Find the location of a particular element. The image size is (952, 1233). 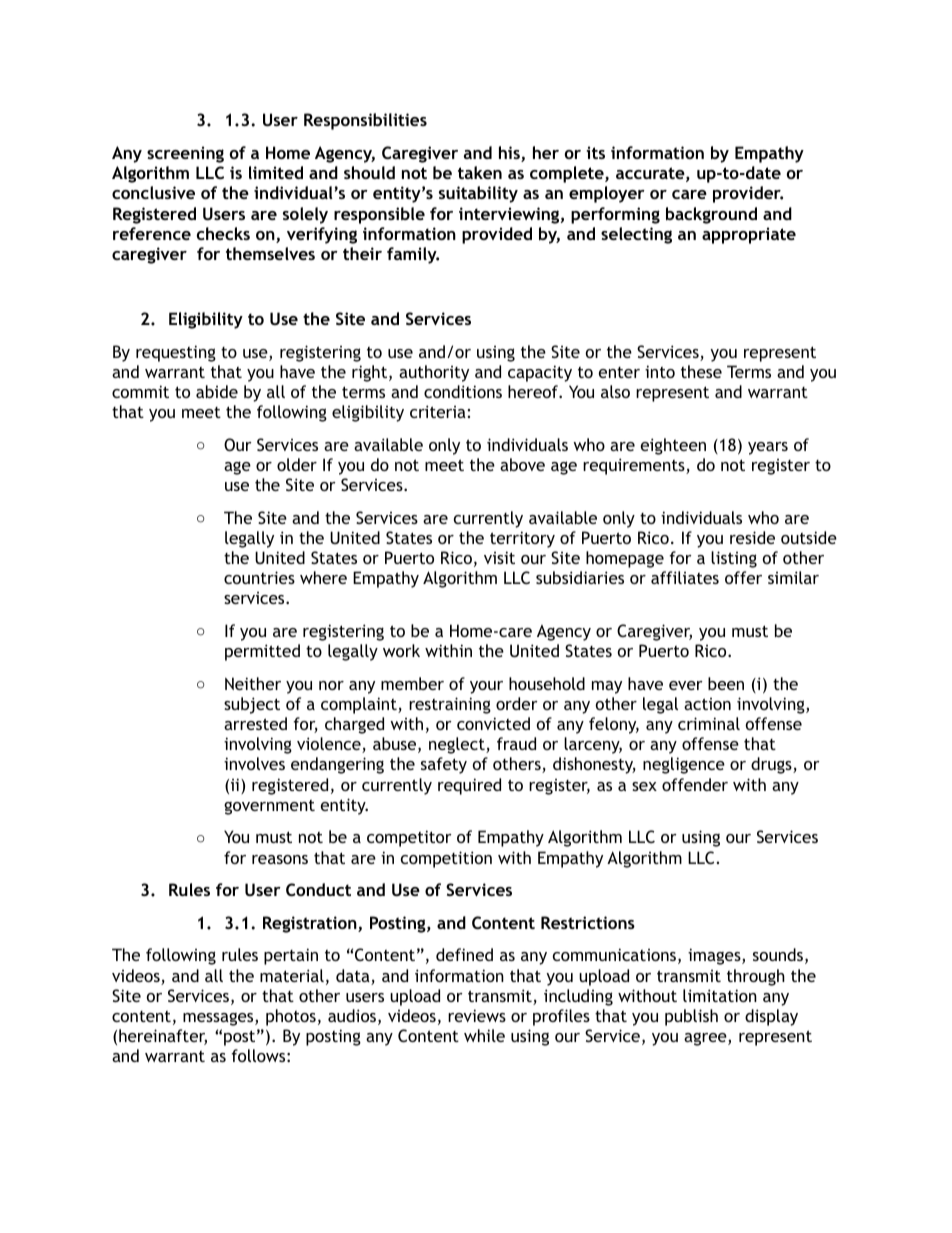

government is located at coordinates (269, 807).
